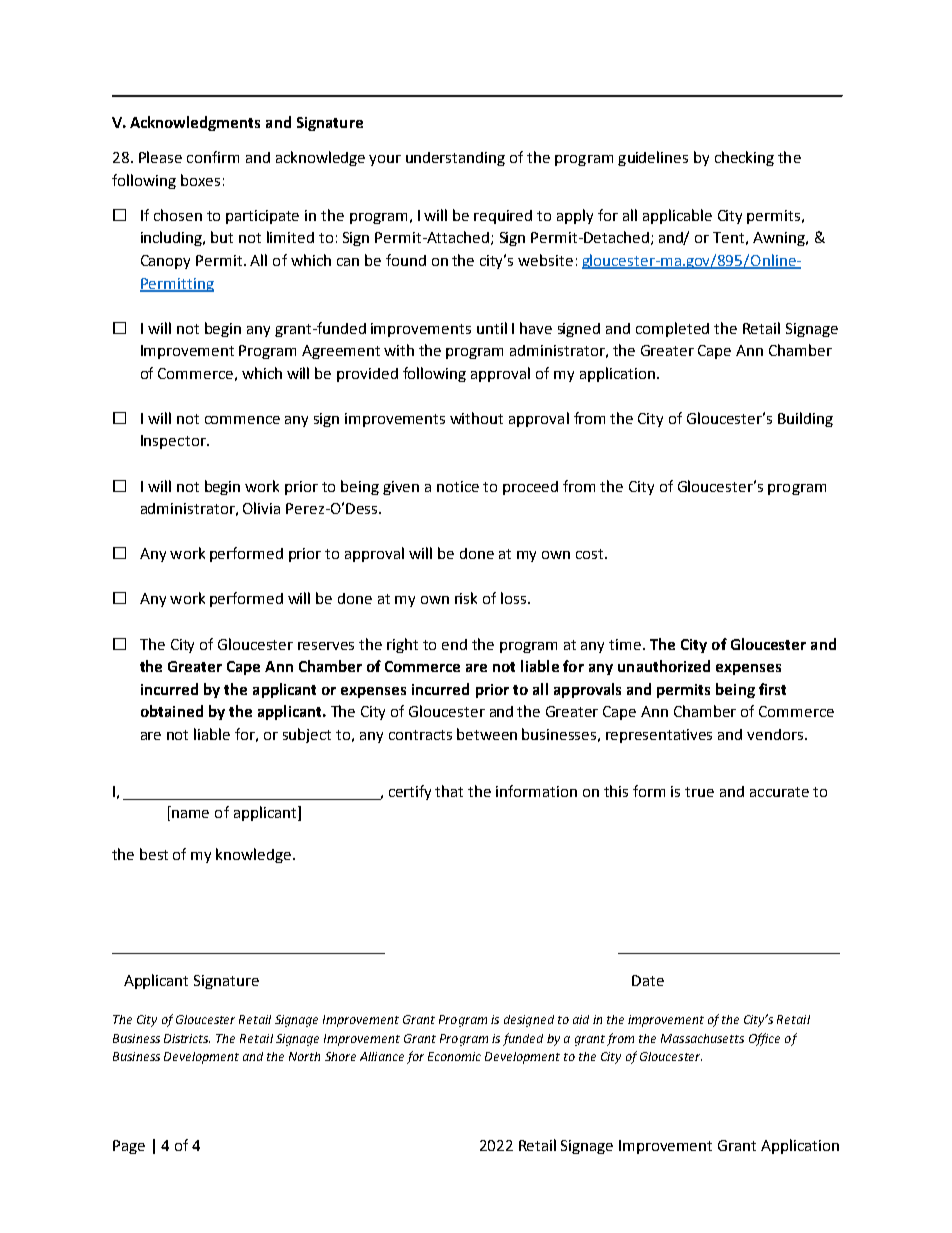 The width and height of the screenshot is (952, 1233). I want to click on checking, so click(744, 158).
